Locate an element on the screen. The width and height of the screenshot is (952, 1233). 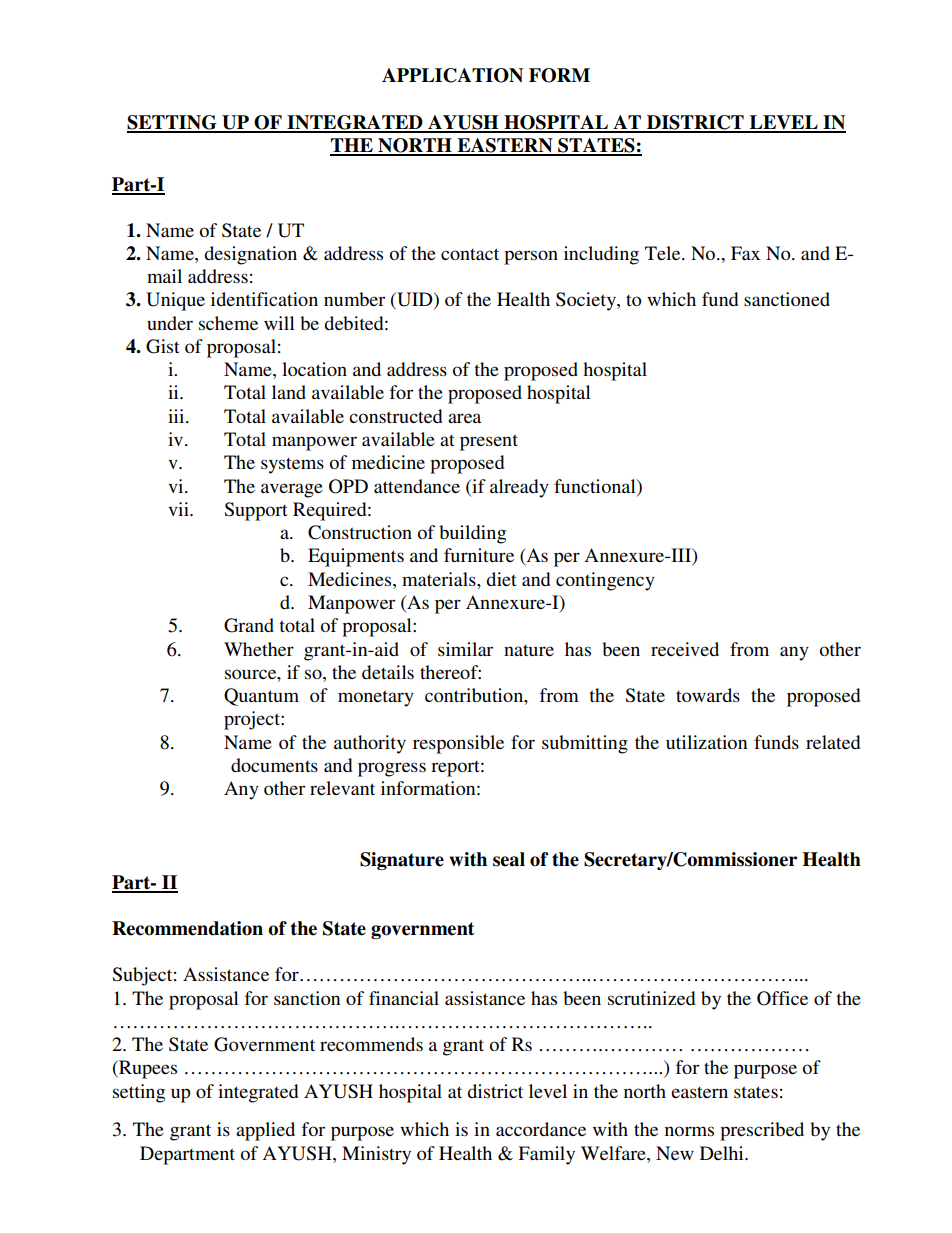
Fax is located at coordinates (745, 253).
